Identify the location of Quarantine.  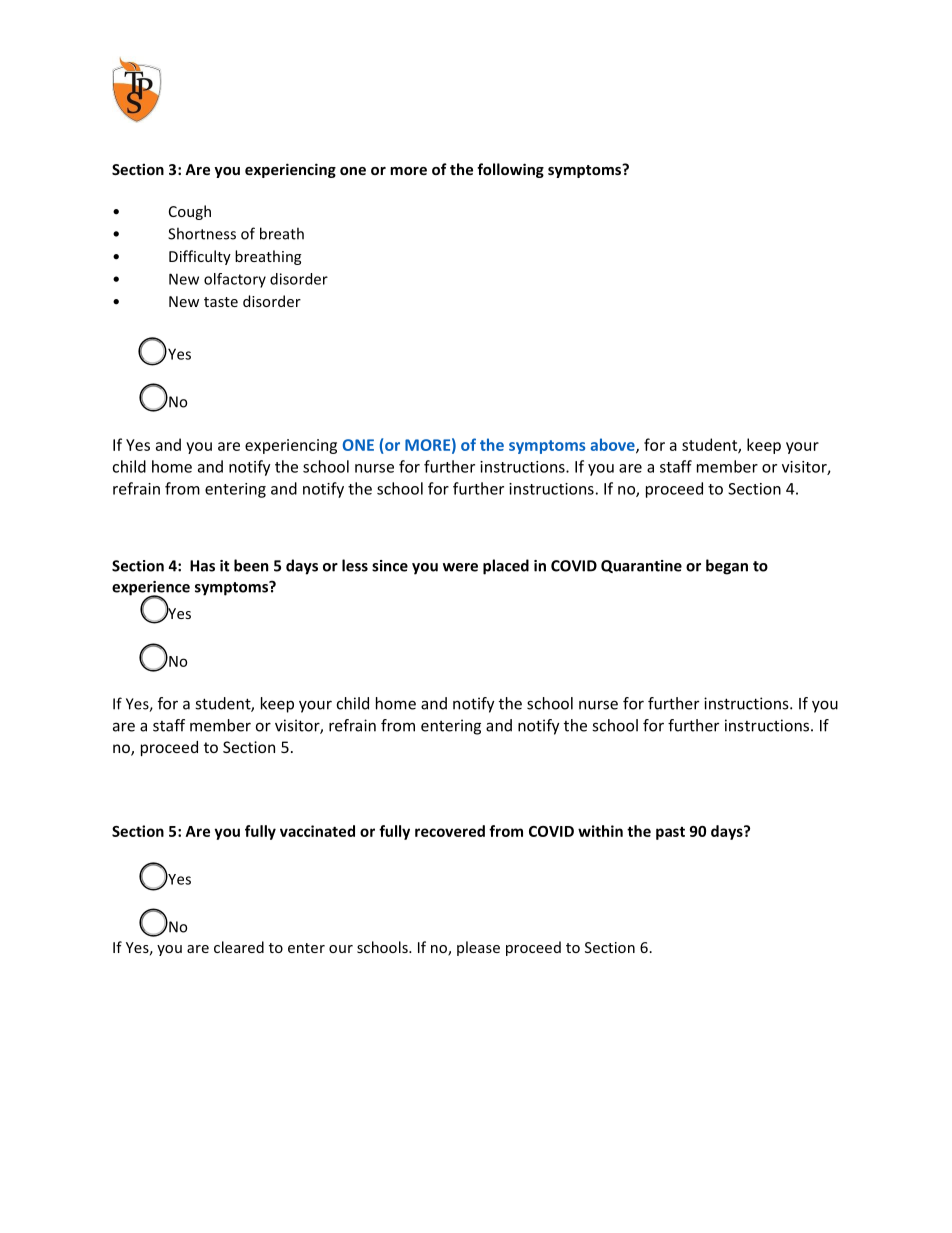
(641, 566).
